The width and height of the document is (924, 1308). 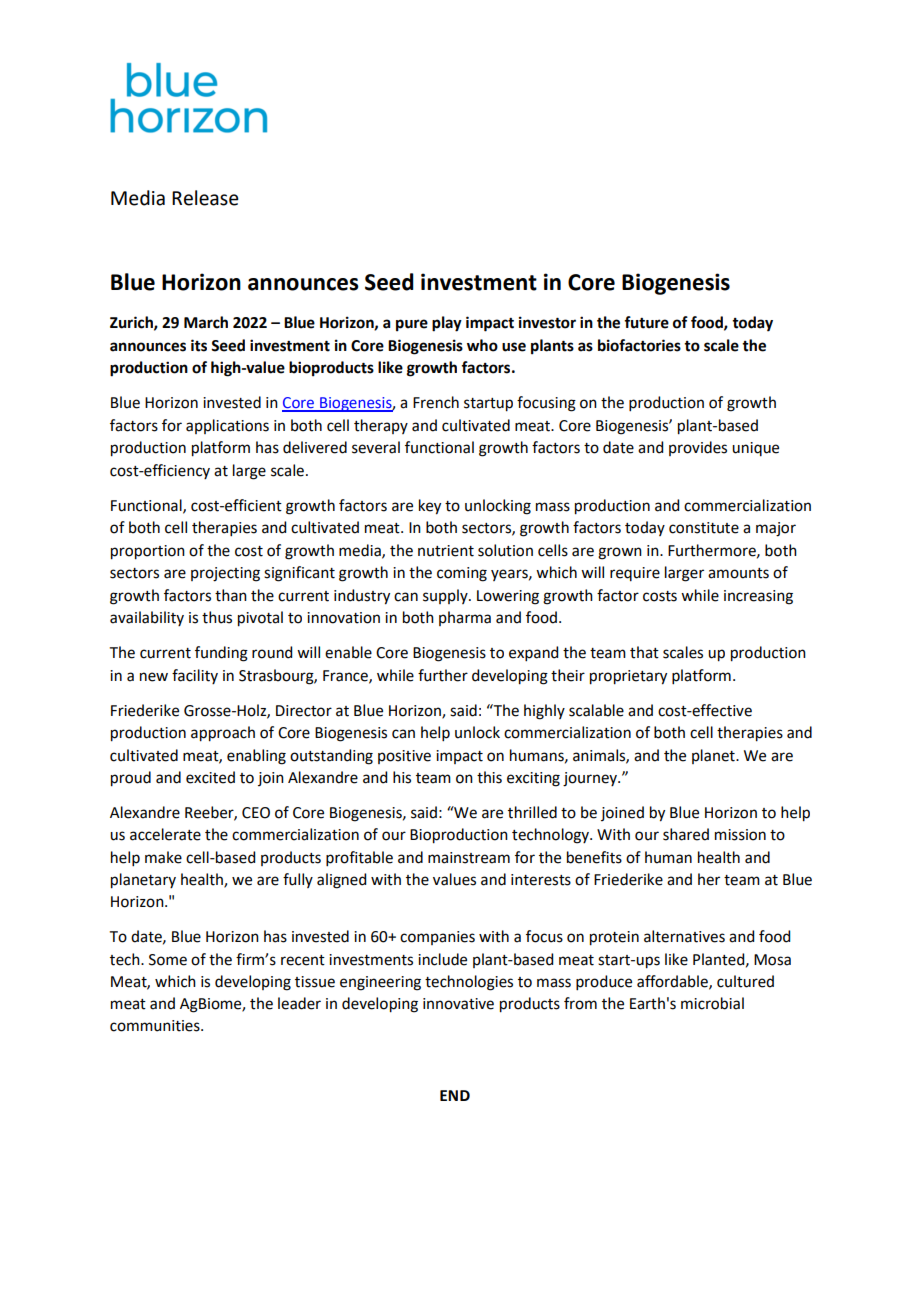 What do you see at coordinates (686, 834) in the document?
I see `shared` at bounding box center [686, 834].
